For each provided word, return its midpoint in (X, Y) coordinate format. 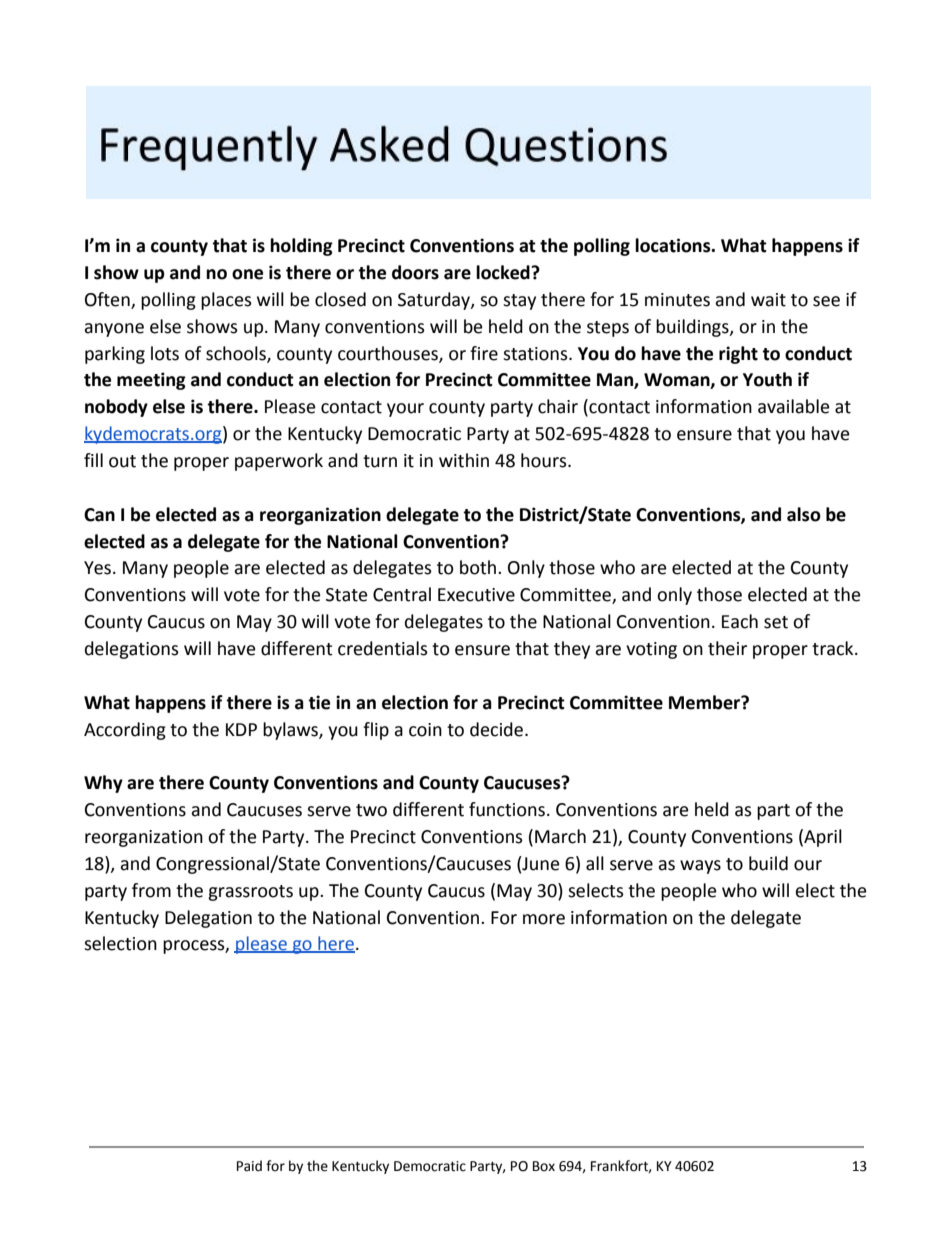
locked (504, 272)
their (727, 648)
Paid (249, 1166)
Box (544, 1166)
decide (498, 729)
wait (768, 300)
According (125, 731)
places (226, 301)
